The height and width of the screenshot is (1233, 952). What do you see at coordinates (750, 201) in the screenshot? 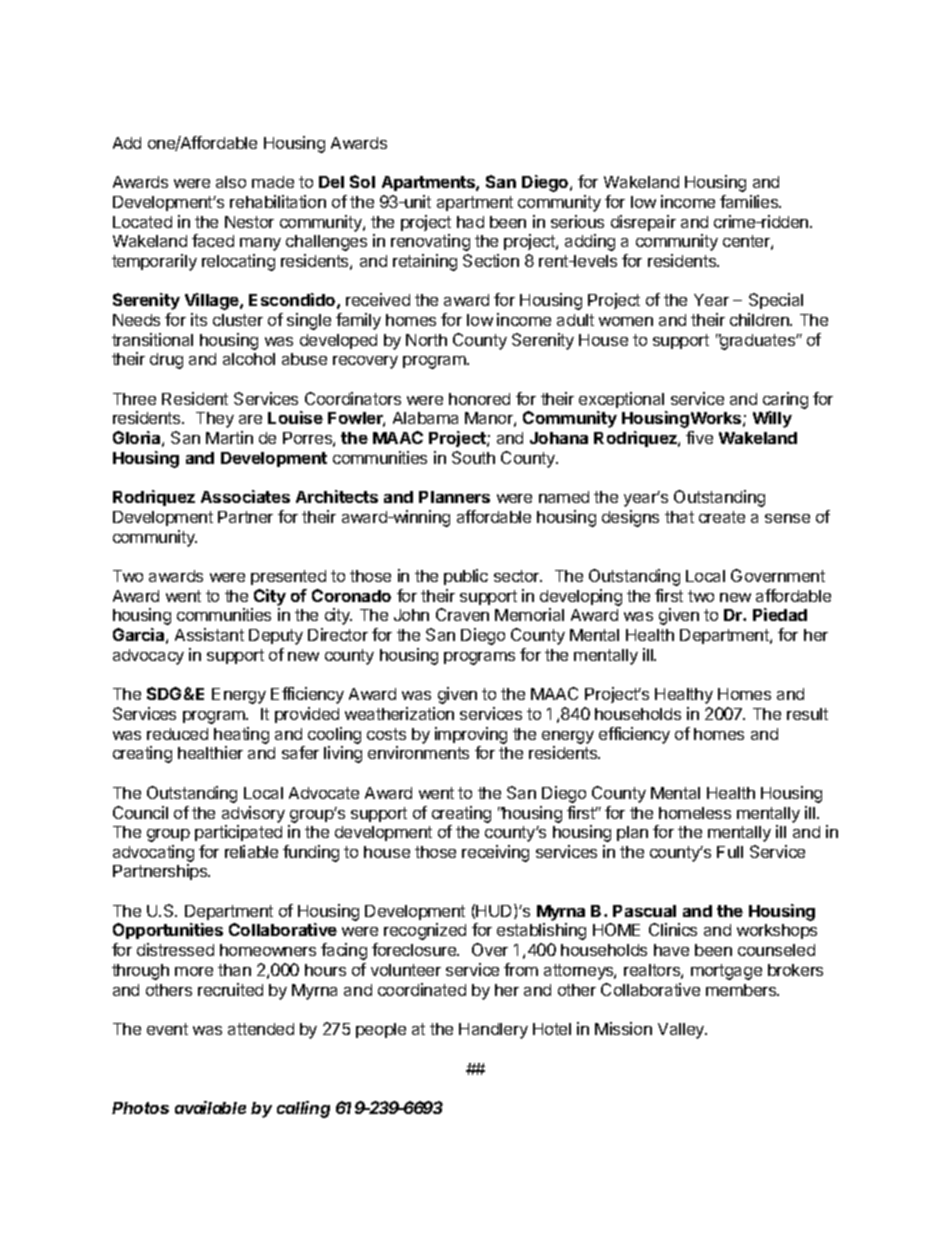
I see `families` at bounding box center [750, 201].
